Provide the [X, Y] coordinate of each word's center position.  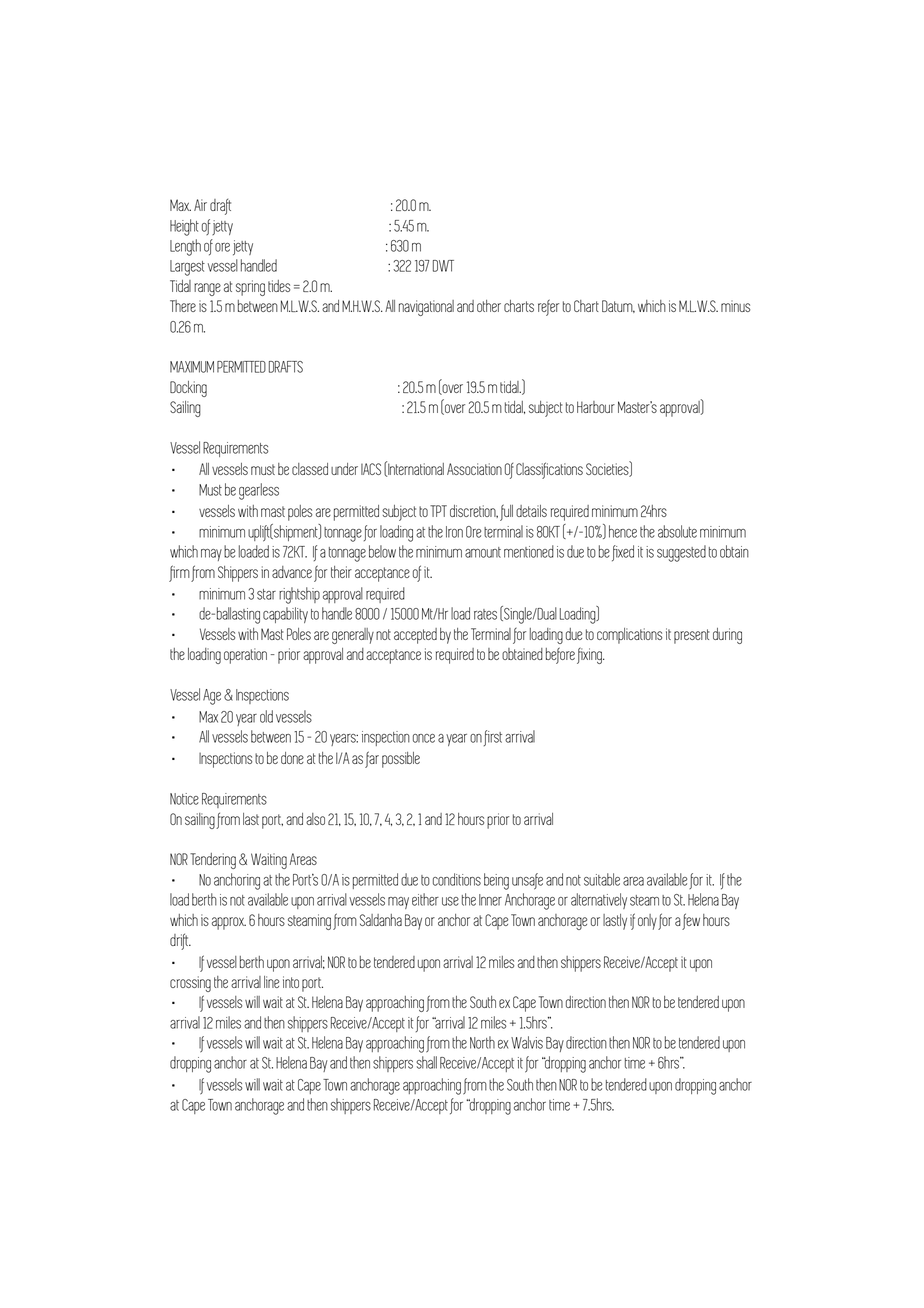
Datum [618, 306]
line [272, 982]
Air [200, 205]
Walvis [527, 1042]
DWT [443, 266]
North [482, 1042]
